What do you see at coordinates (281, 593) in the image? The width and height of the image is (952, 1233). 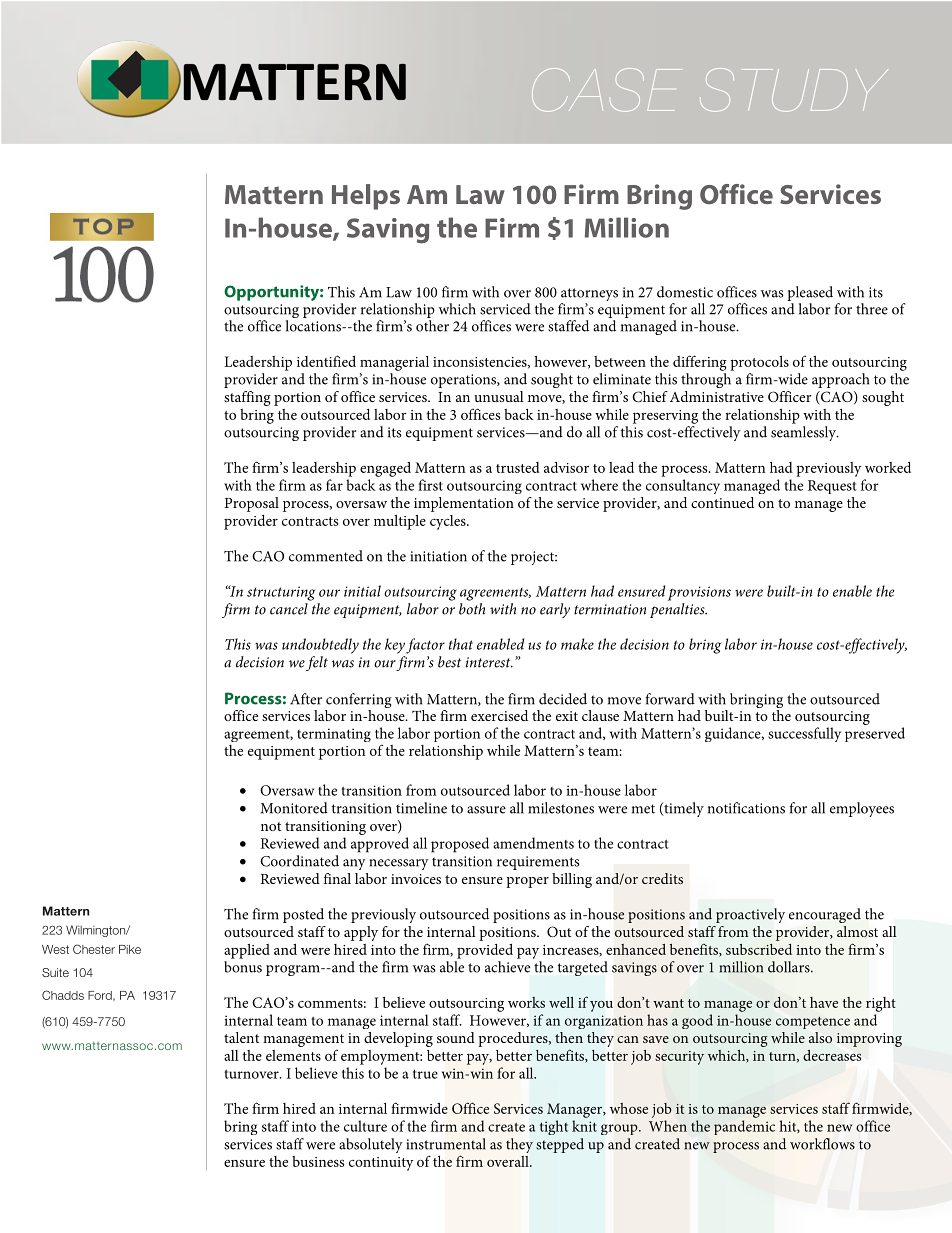 I see `structuring` at bounding box center [281, 593].
